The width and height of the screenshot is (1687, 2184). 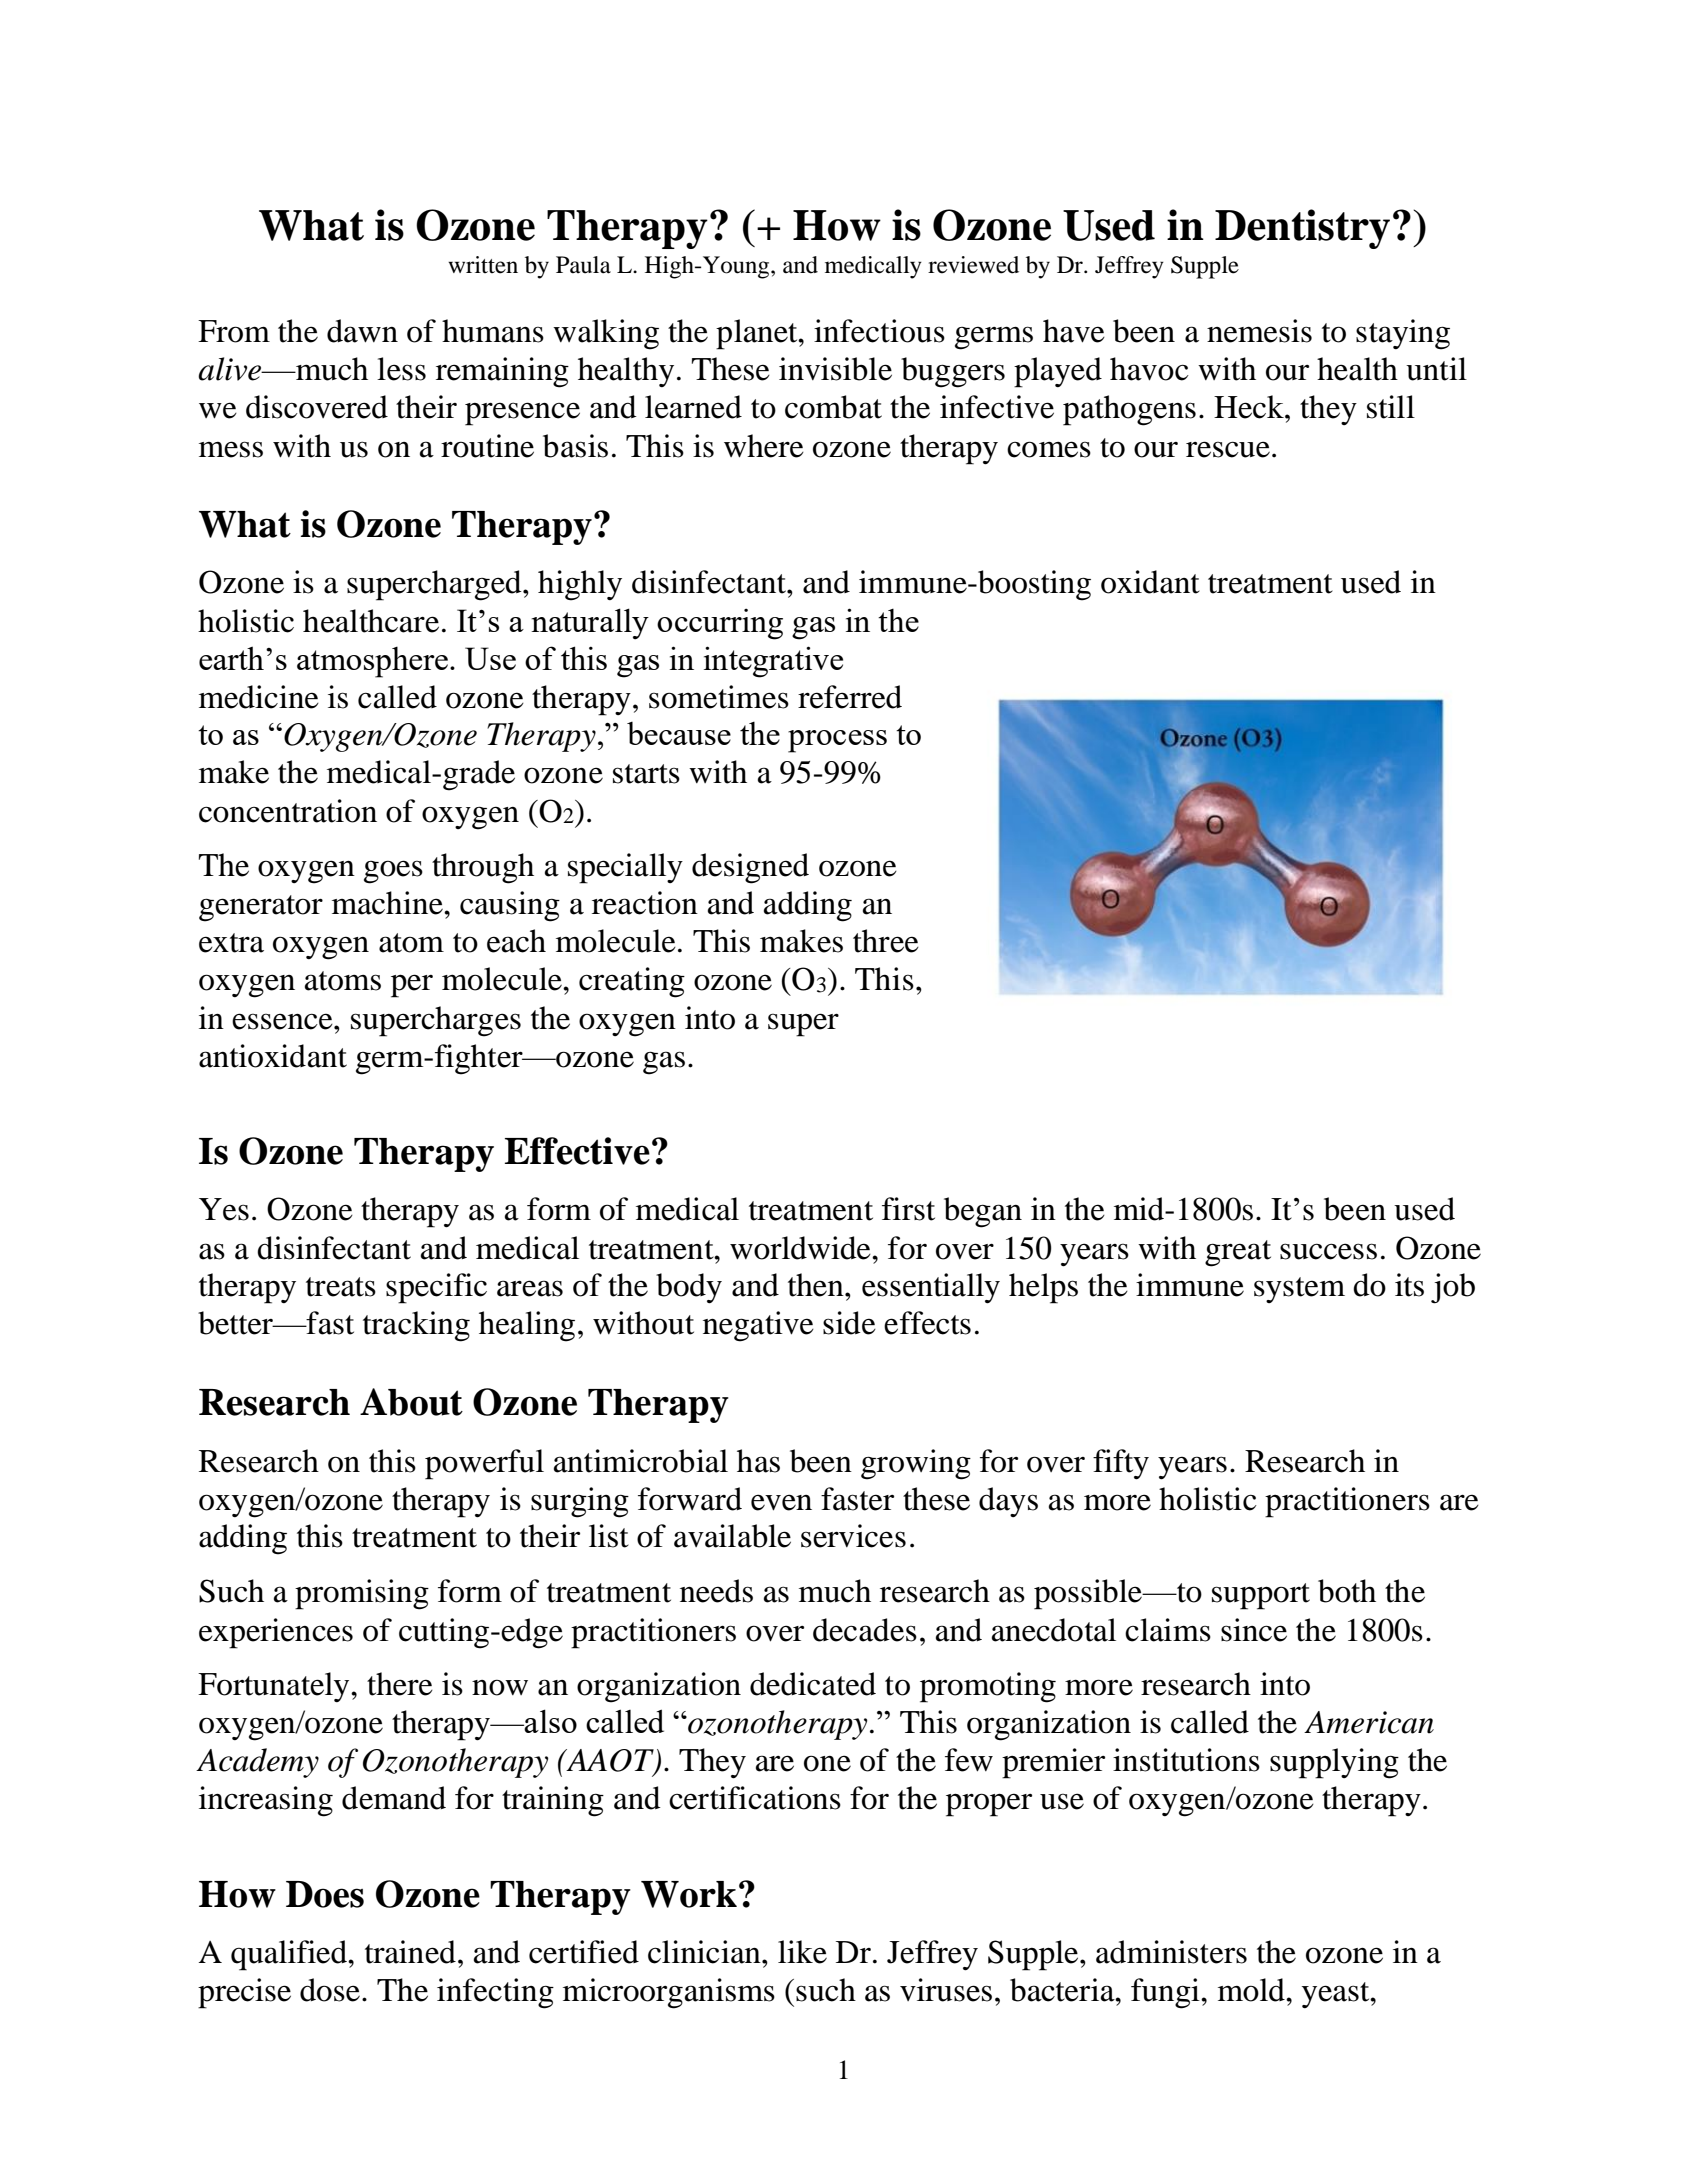 What do you see at coordinates (372, 662) in the screenshot?
I see `atmosphere` at bounding box center [372, 662].
